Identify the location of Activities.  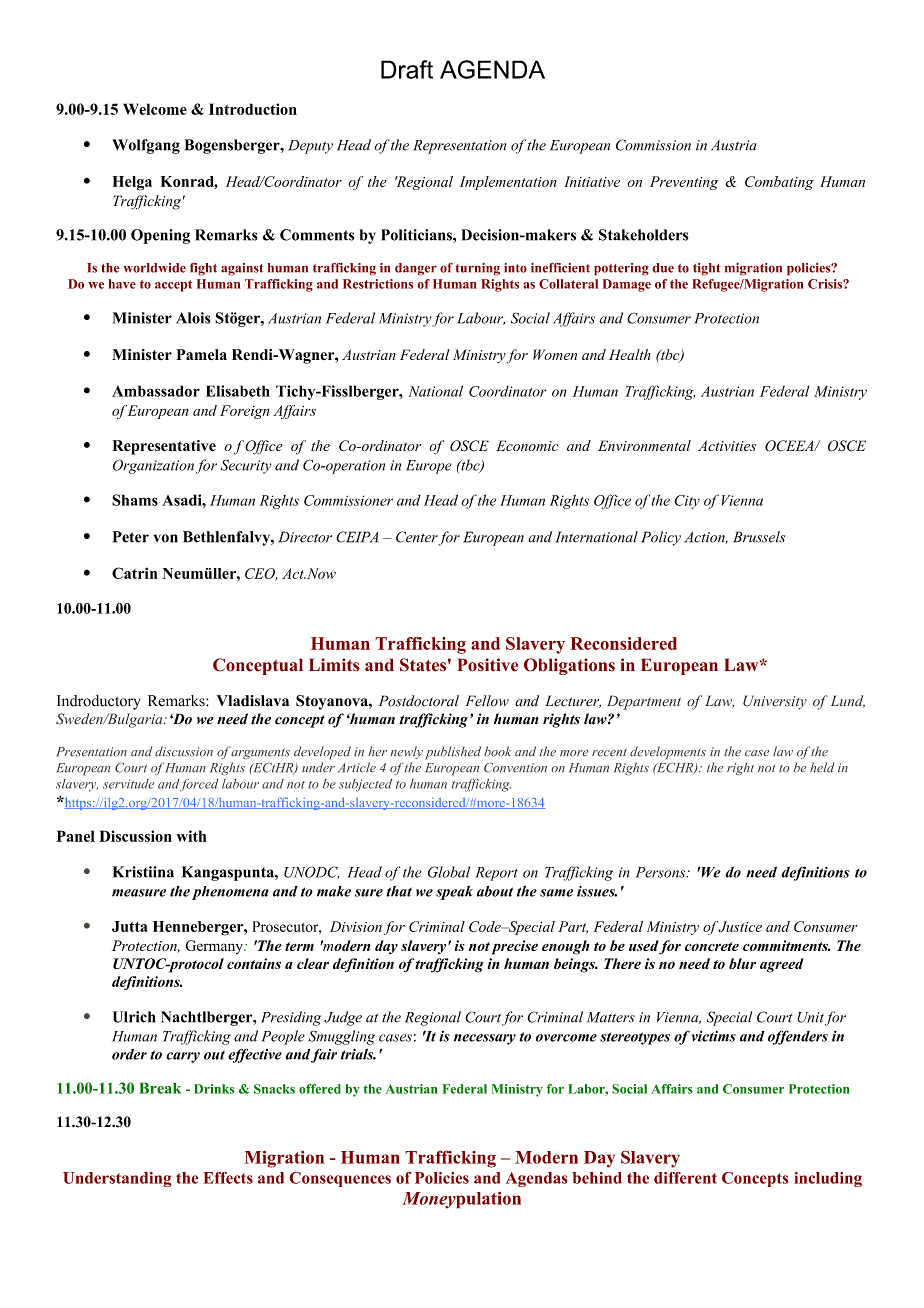
(727, 445).
